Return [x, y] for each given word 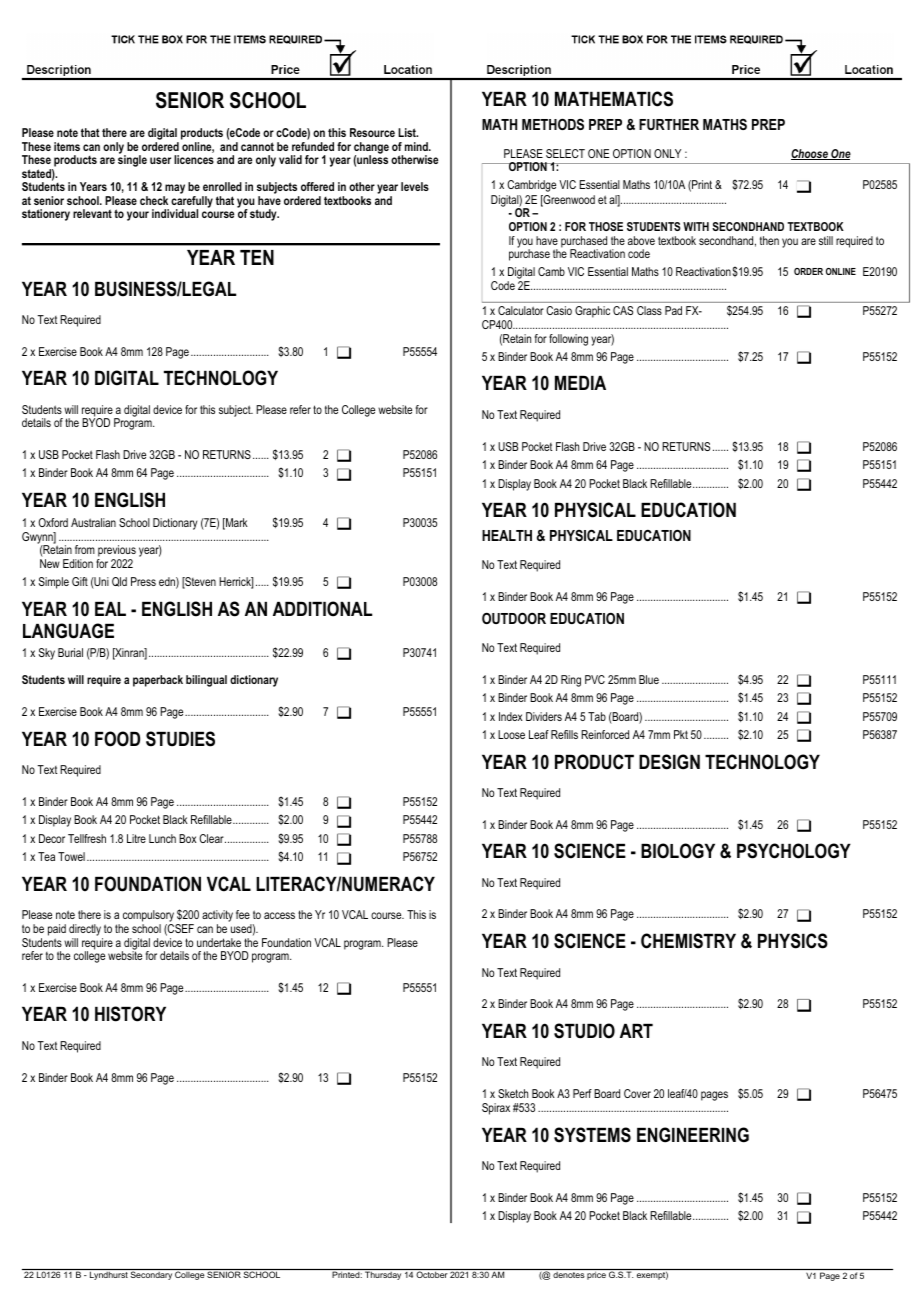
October [432, 1273]
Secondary [151, 1274]
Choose [810, 154]
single [132, 160]
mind [417, 146]
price [597, 1274]
